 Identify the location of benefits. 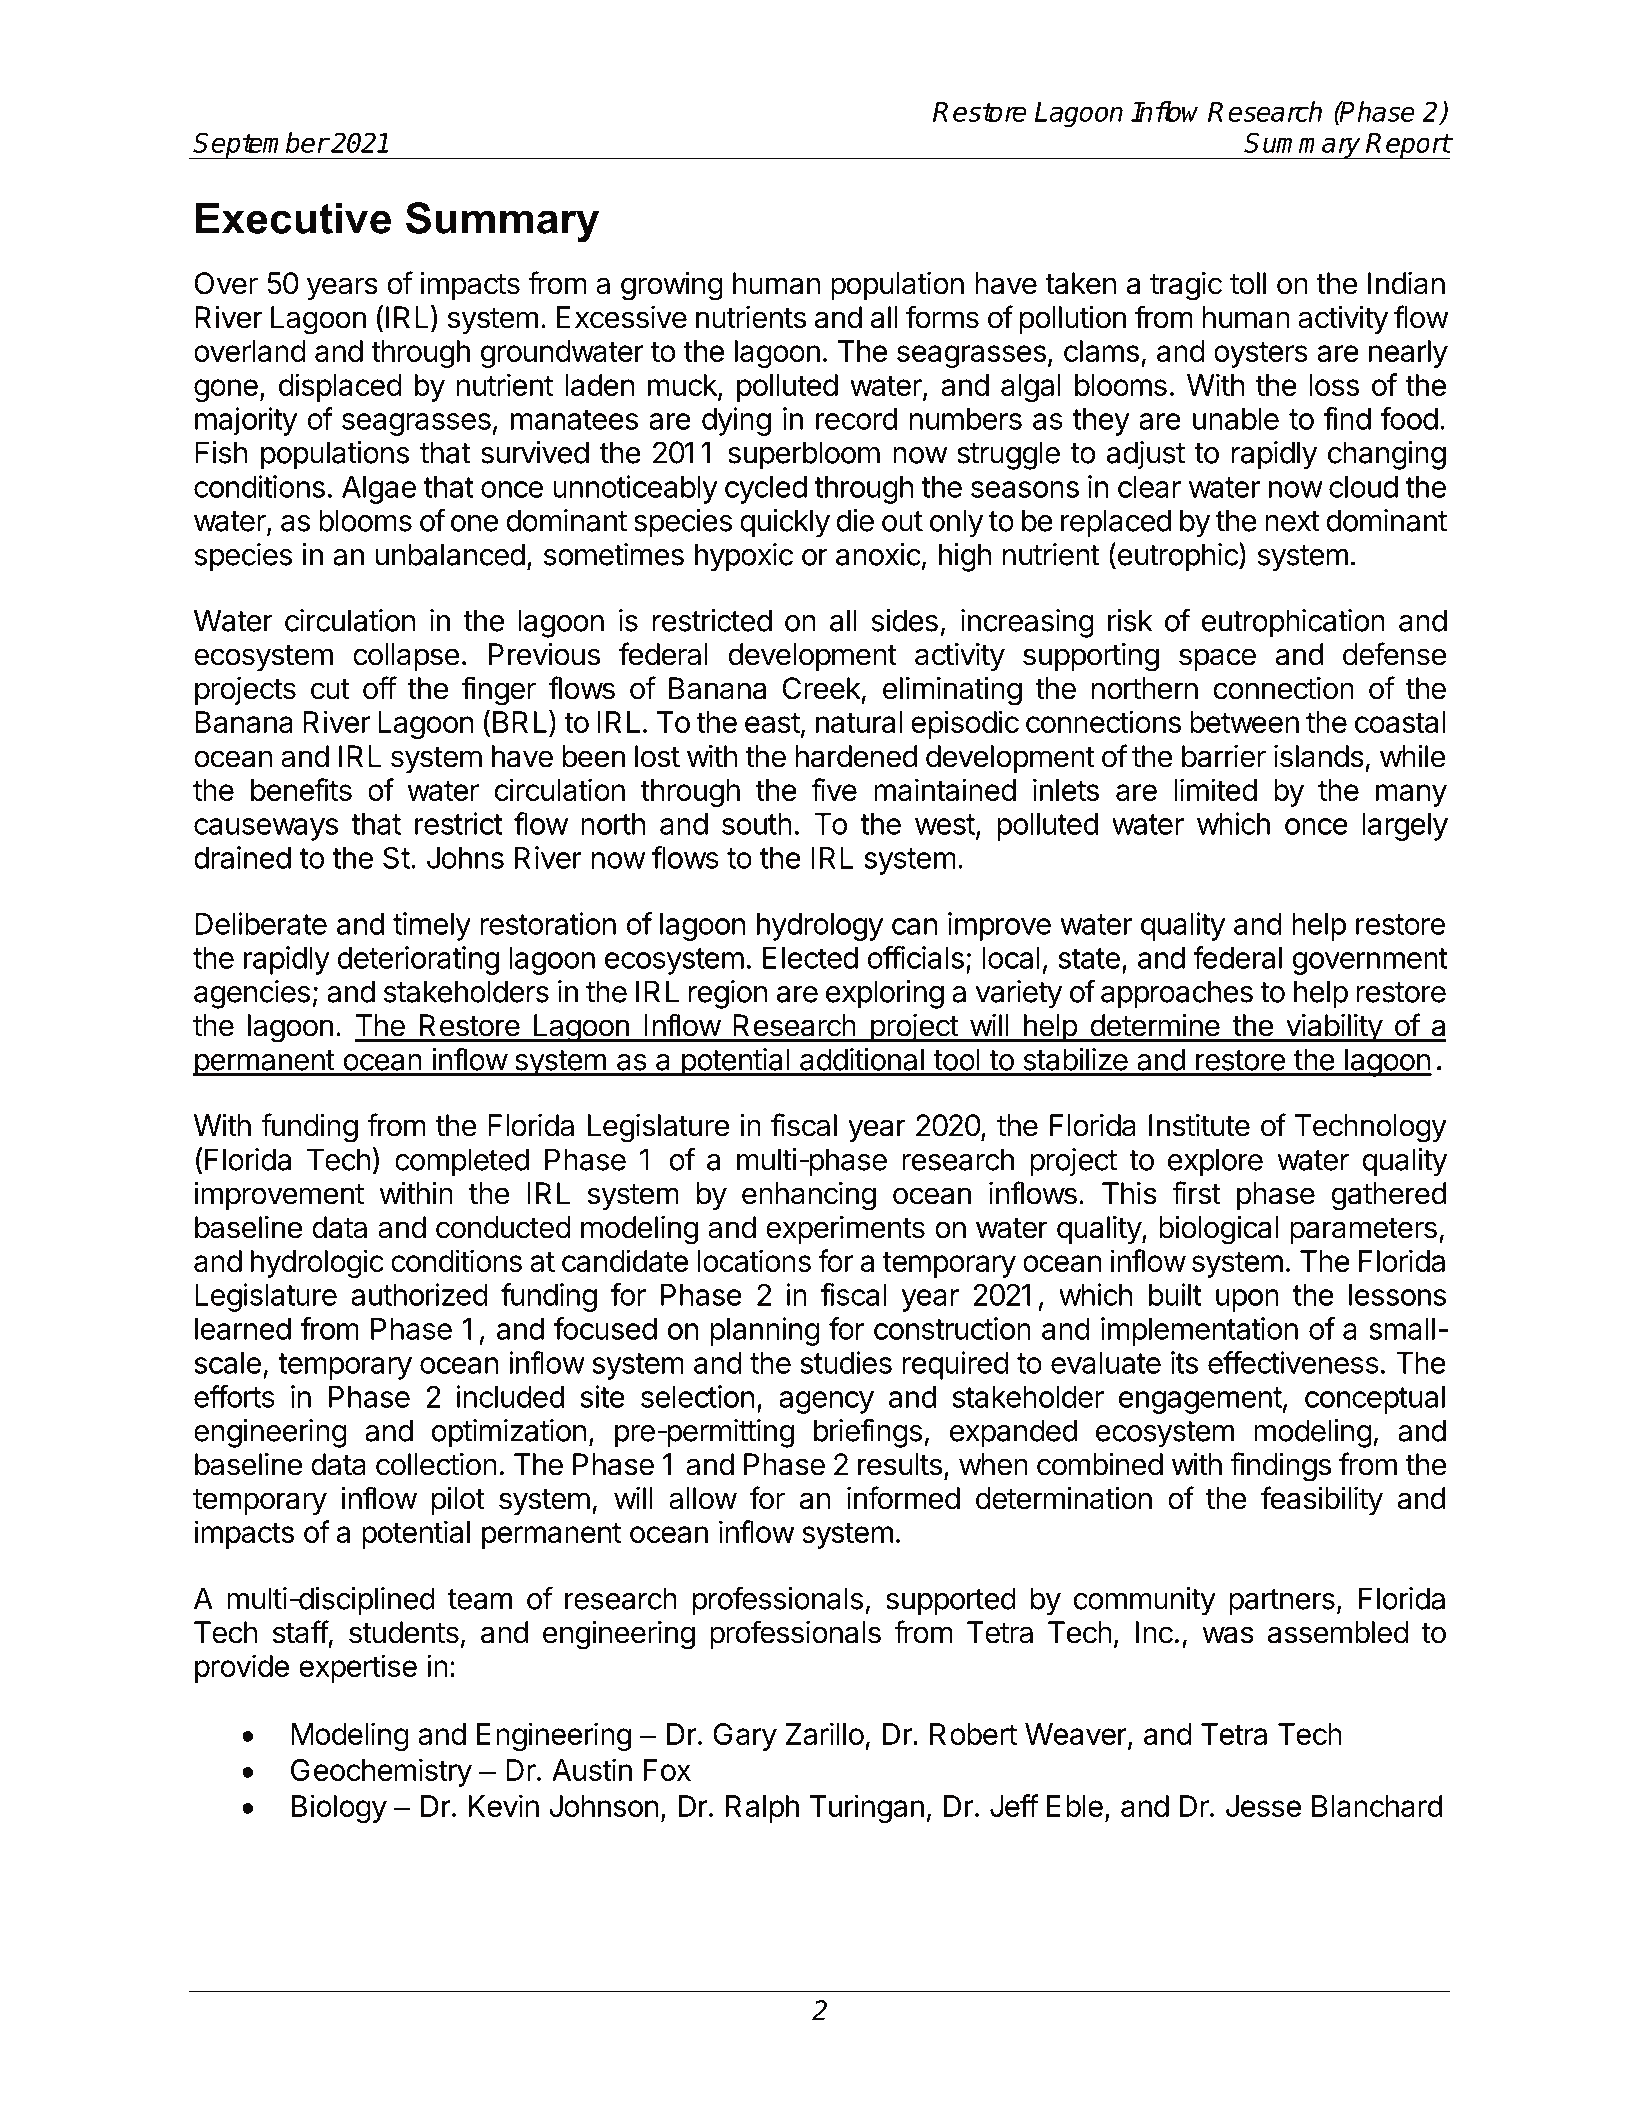
(301, 789).
